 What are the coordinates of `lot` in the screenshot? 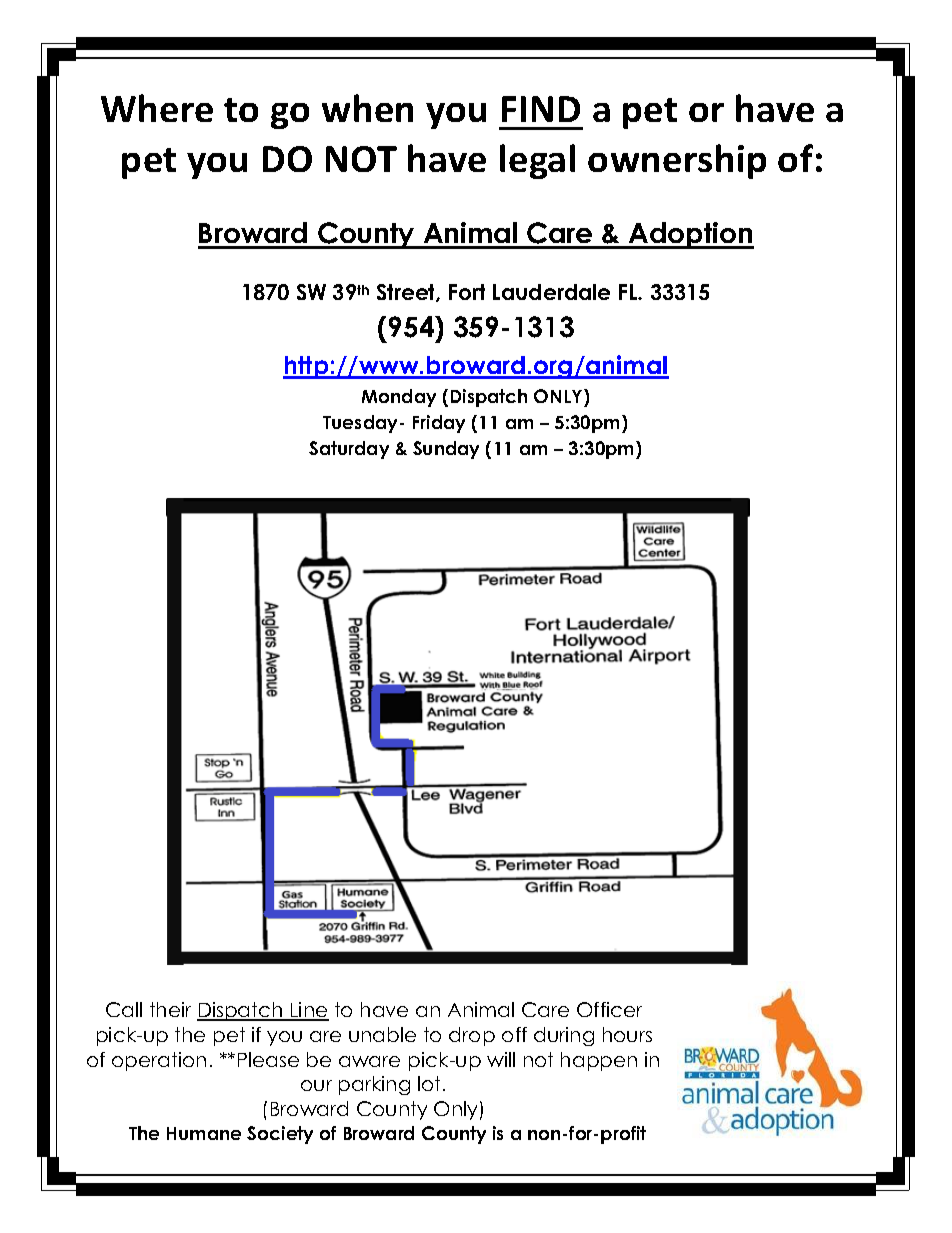 It's located at (429, 1083).
